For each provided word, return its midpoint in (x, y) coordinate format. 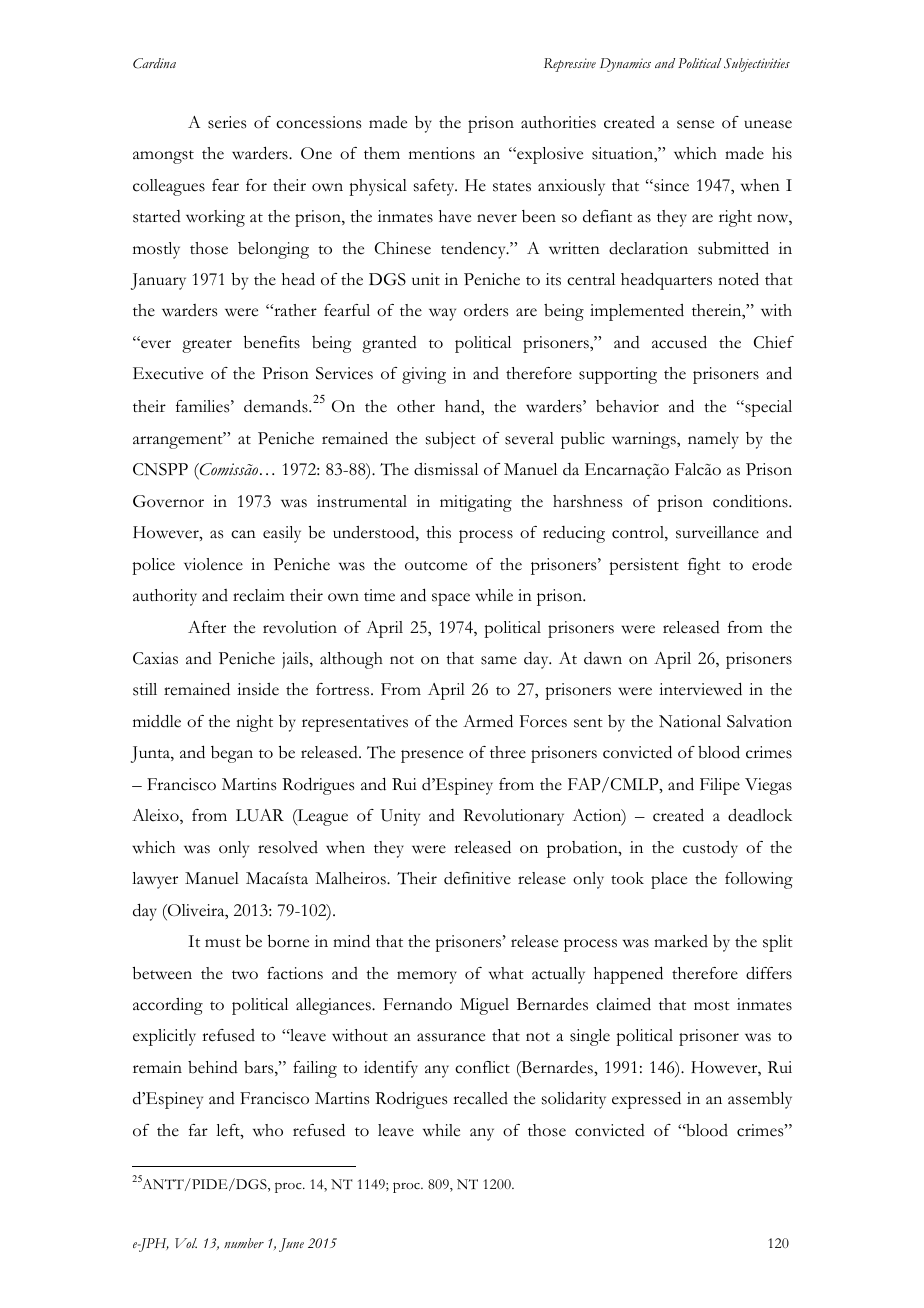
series (227, 122)
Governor (168, 501)
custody (710, 849)
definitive (477, 878)
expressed (646, 1100)
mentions (442, 153)
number (244, 1243)
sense (695, 124)
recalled (480, 1098)
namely (713, 440)
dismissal (446, 469)
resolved (288, 847)
